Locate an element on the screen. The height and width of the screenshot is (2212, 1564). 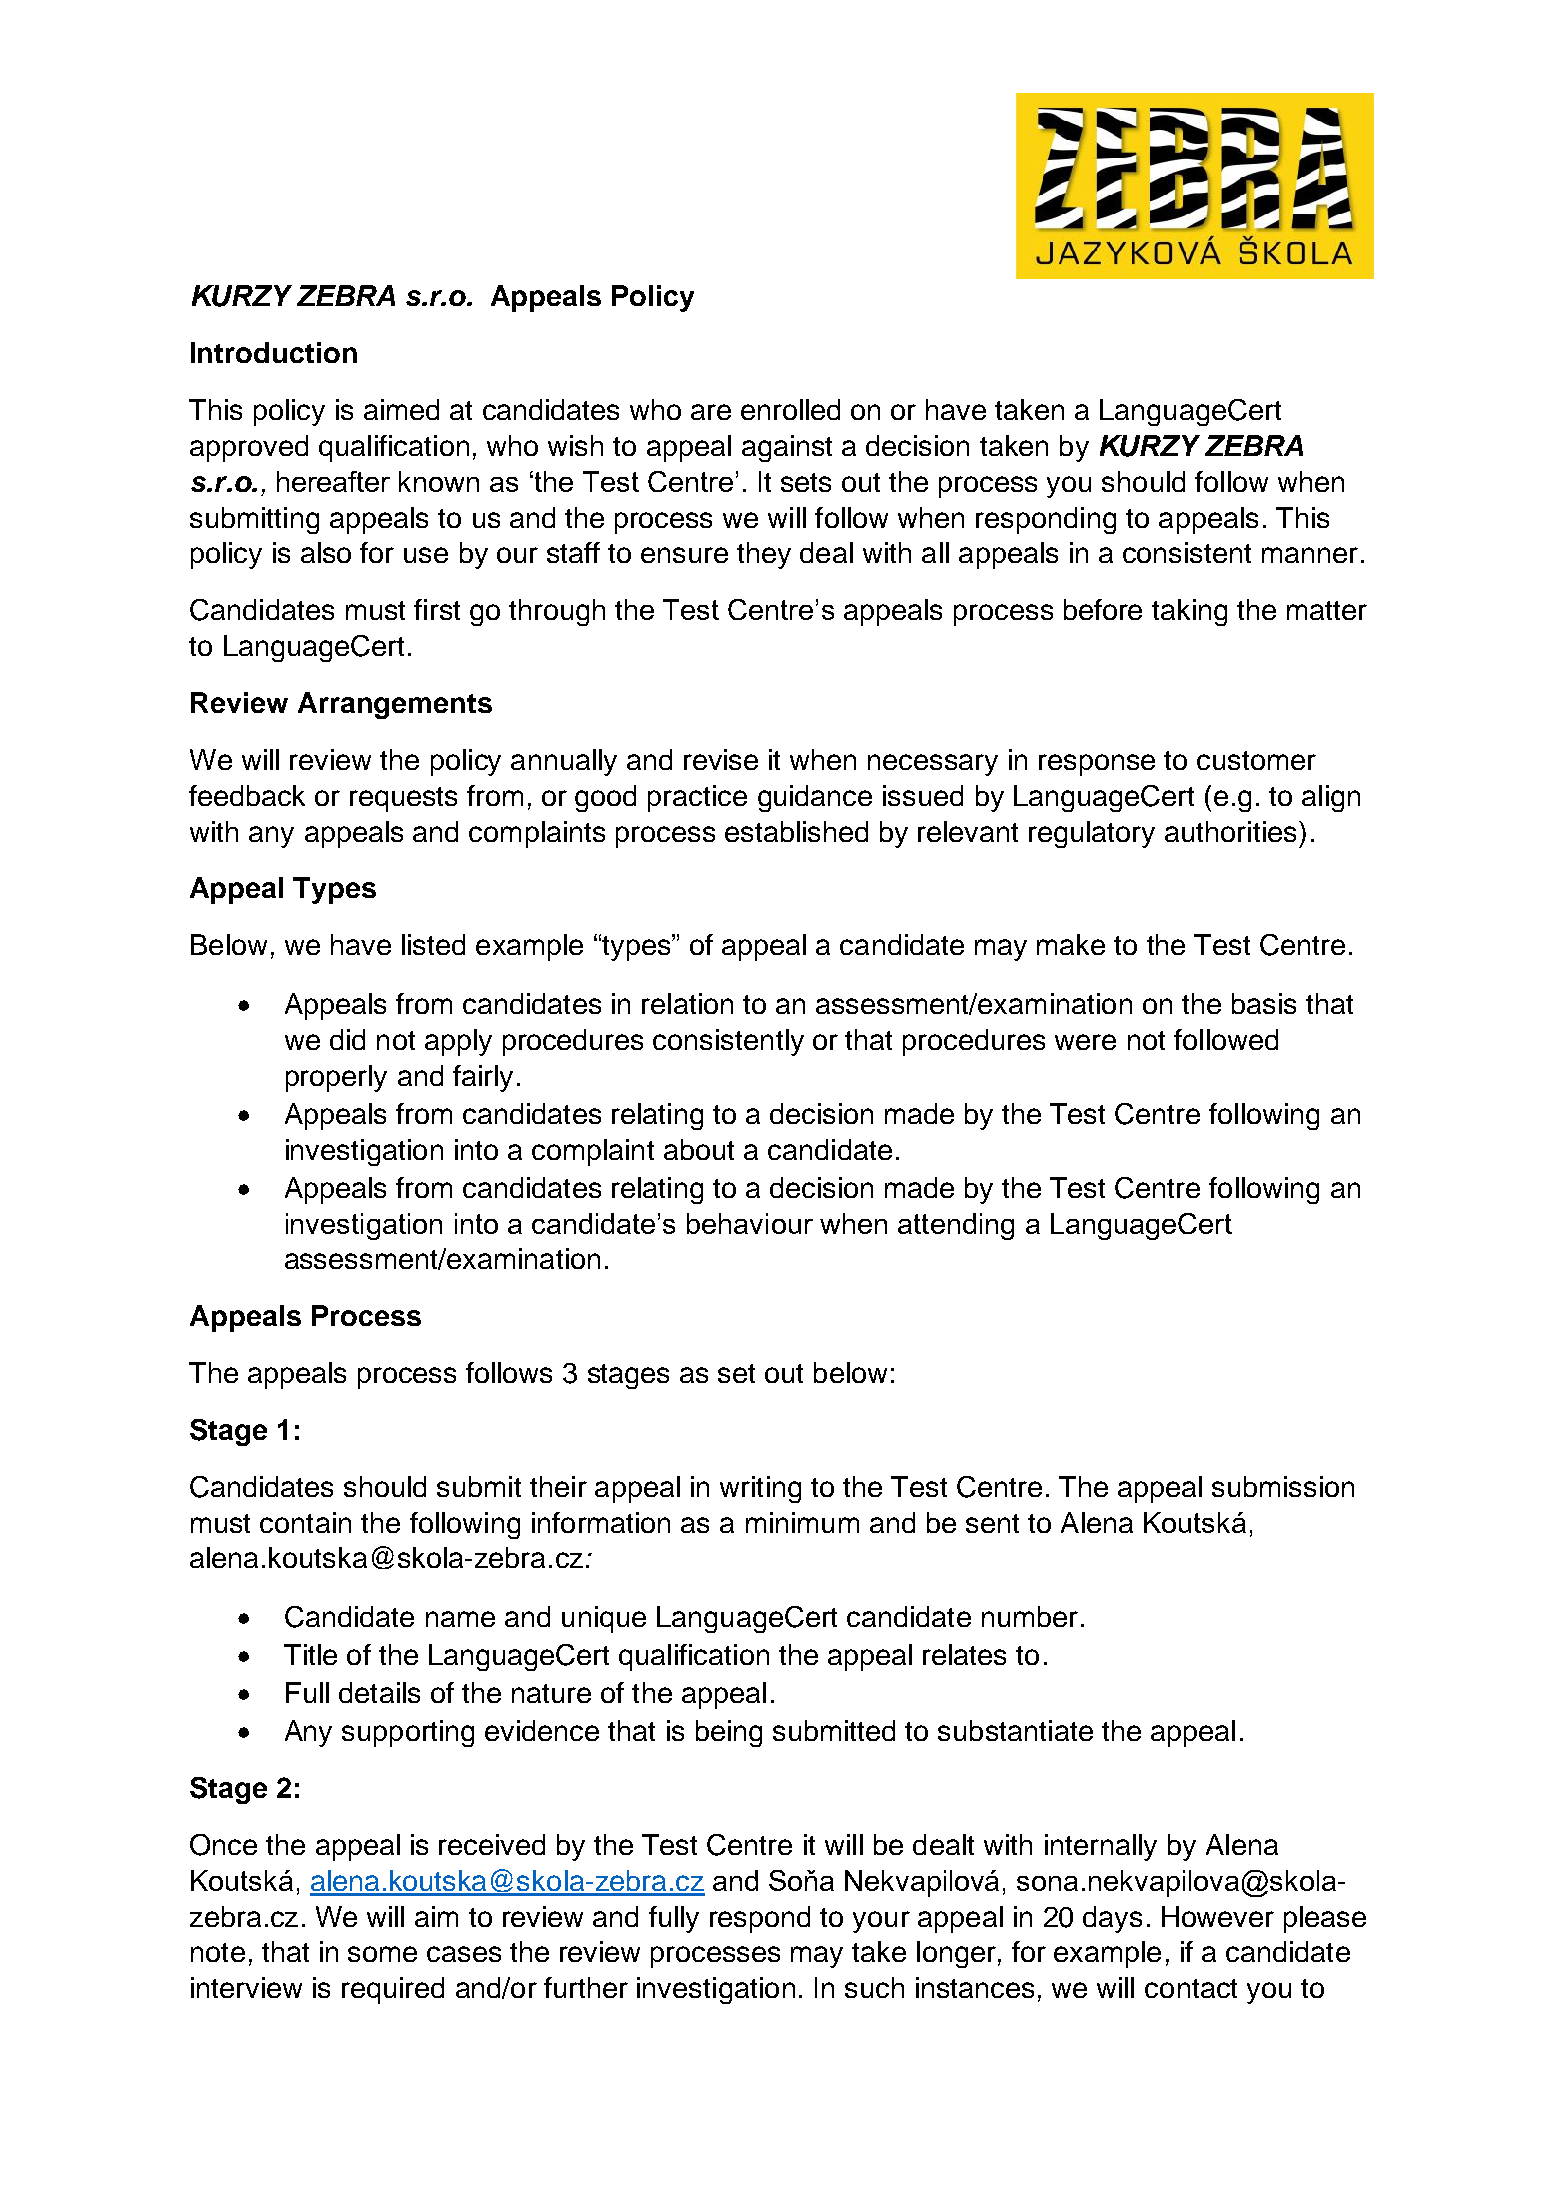
some is located at coordinates (382, 1954).
